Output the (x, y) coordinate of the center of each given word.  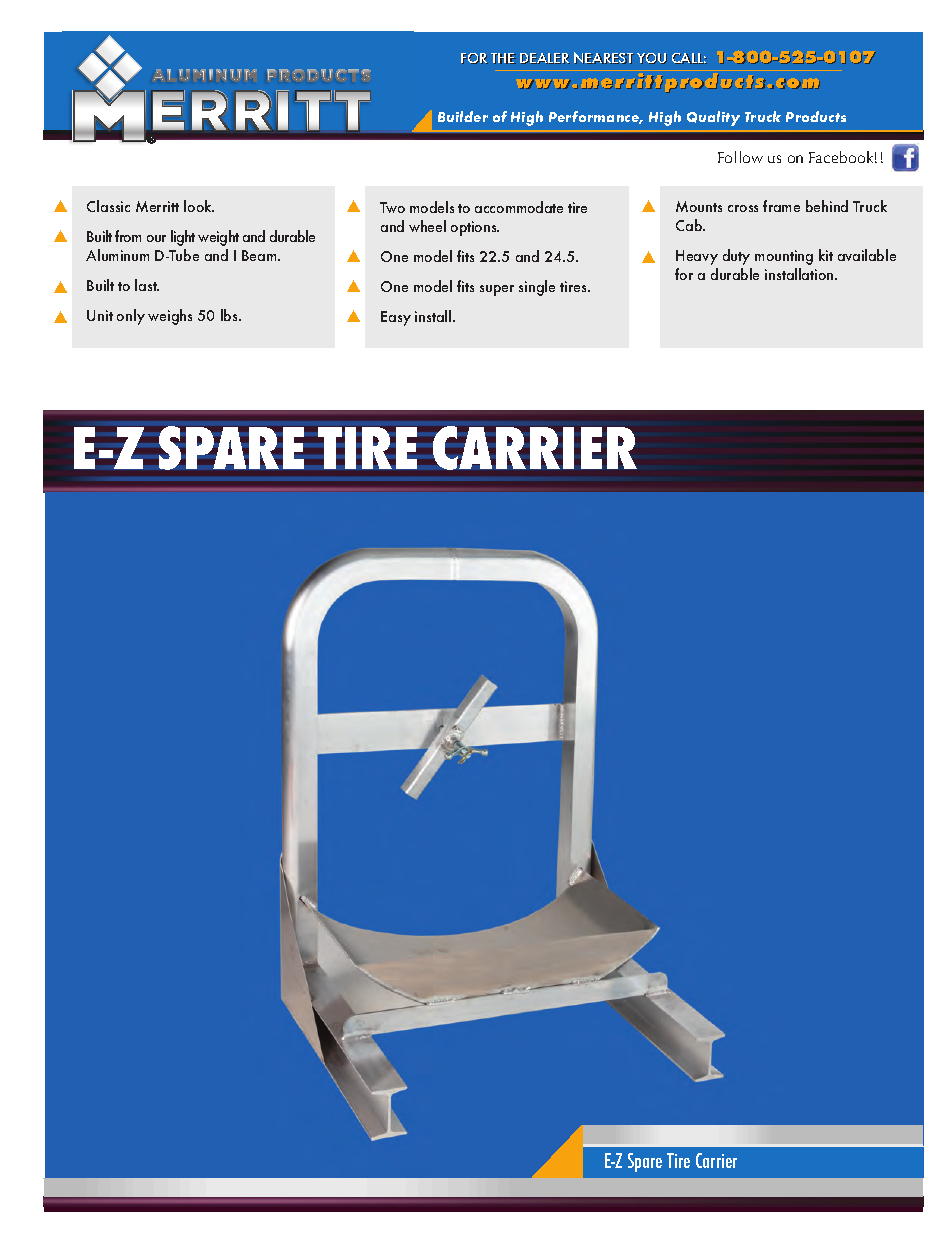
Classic (108, 206)
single (537, 288)
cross (743, 208)
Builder (463, 116)
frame (781, 206)
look (199, 206)
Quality (713, 118)
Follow (740, 157)
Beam (260, 255)
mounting (784, 257)
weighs (170, 317)
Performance (595, 117)
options (475, 228)
